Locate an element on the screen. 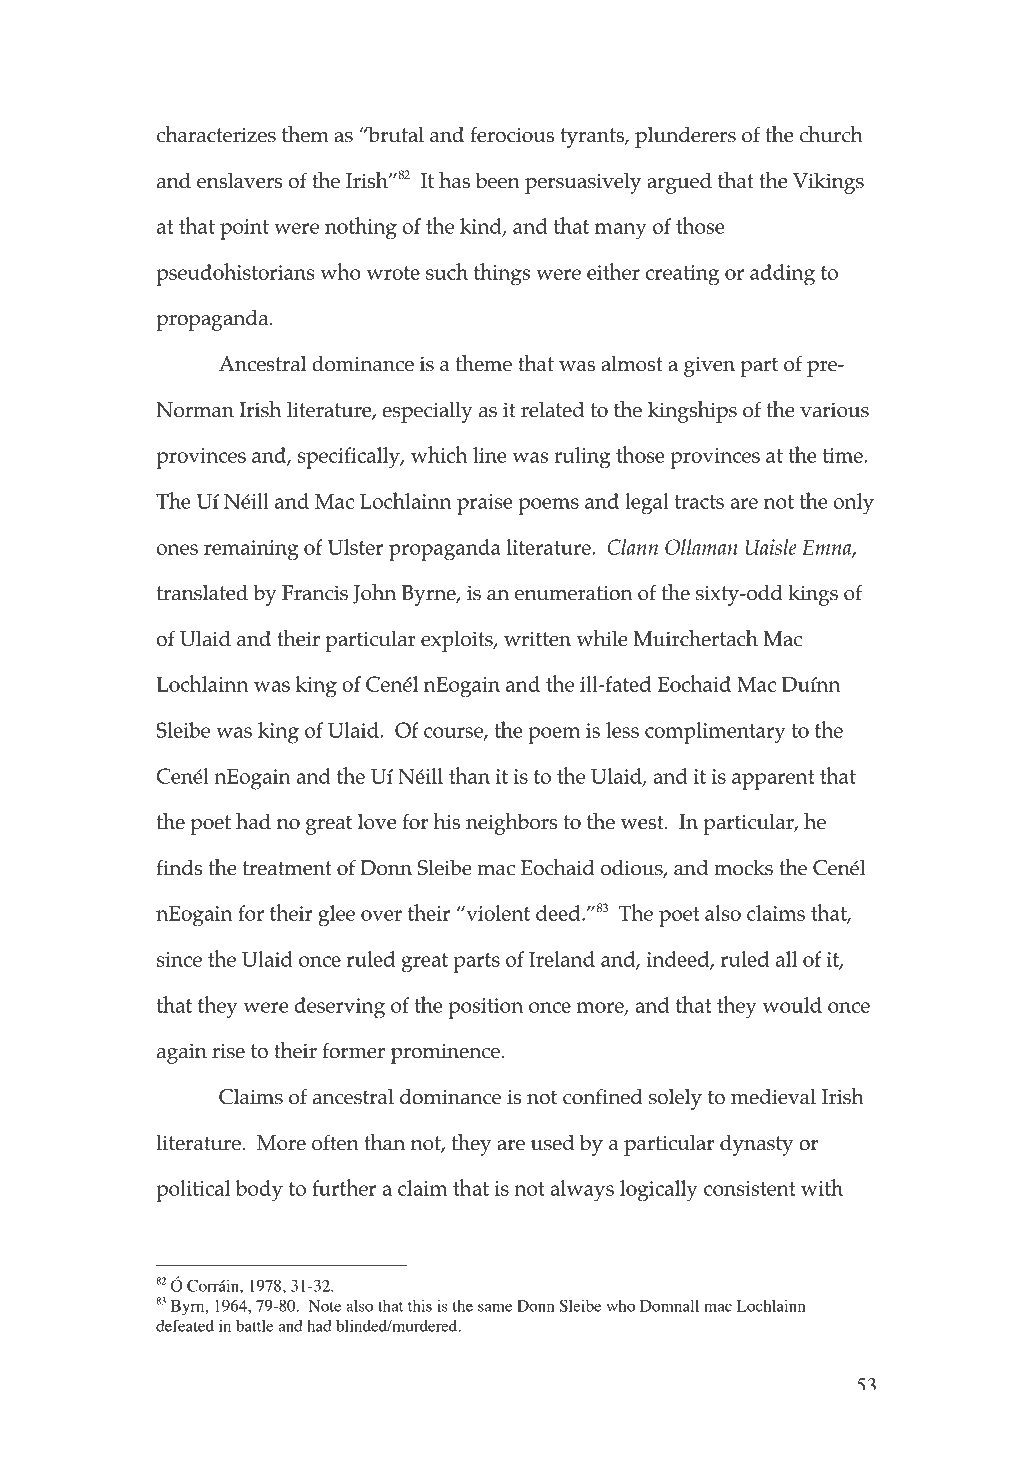 This screenshot has width=1033, height=1461. prominence is located at coordinates (445, 1054).
